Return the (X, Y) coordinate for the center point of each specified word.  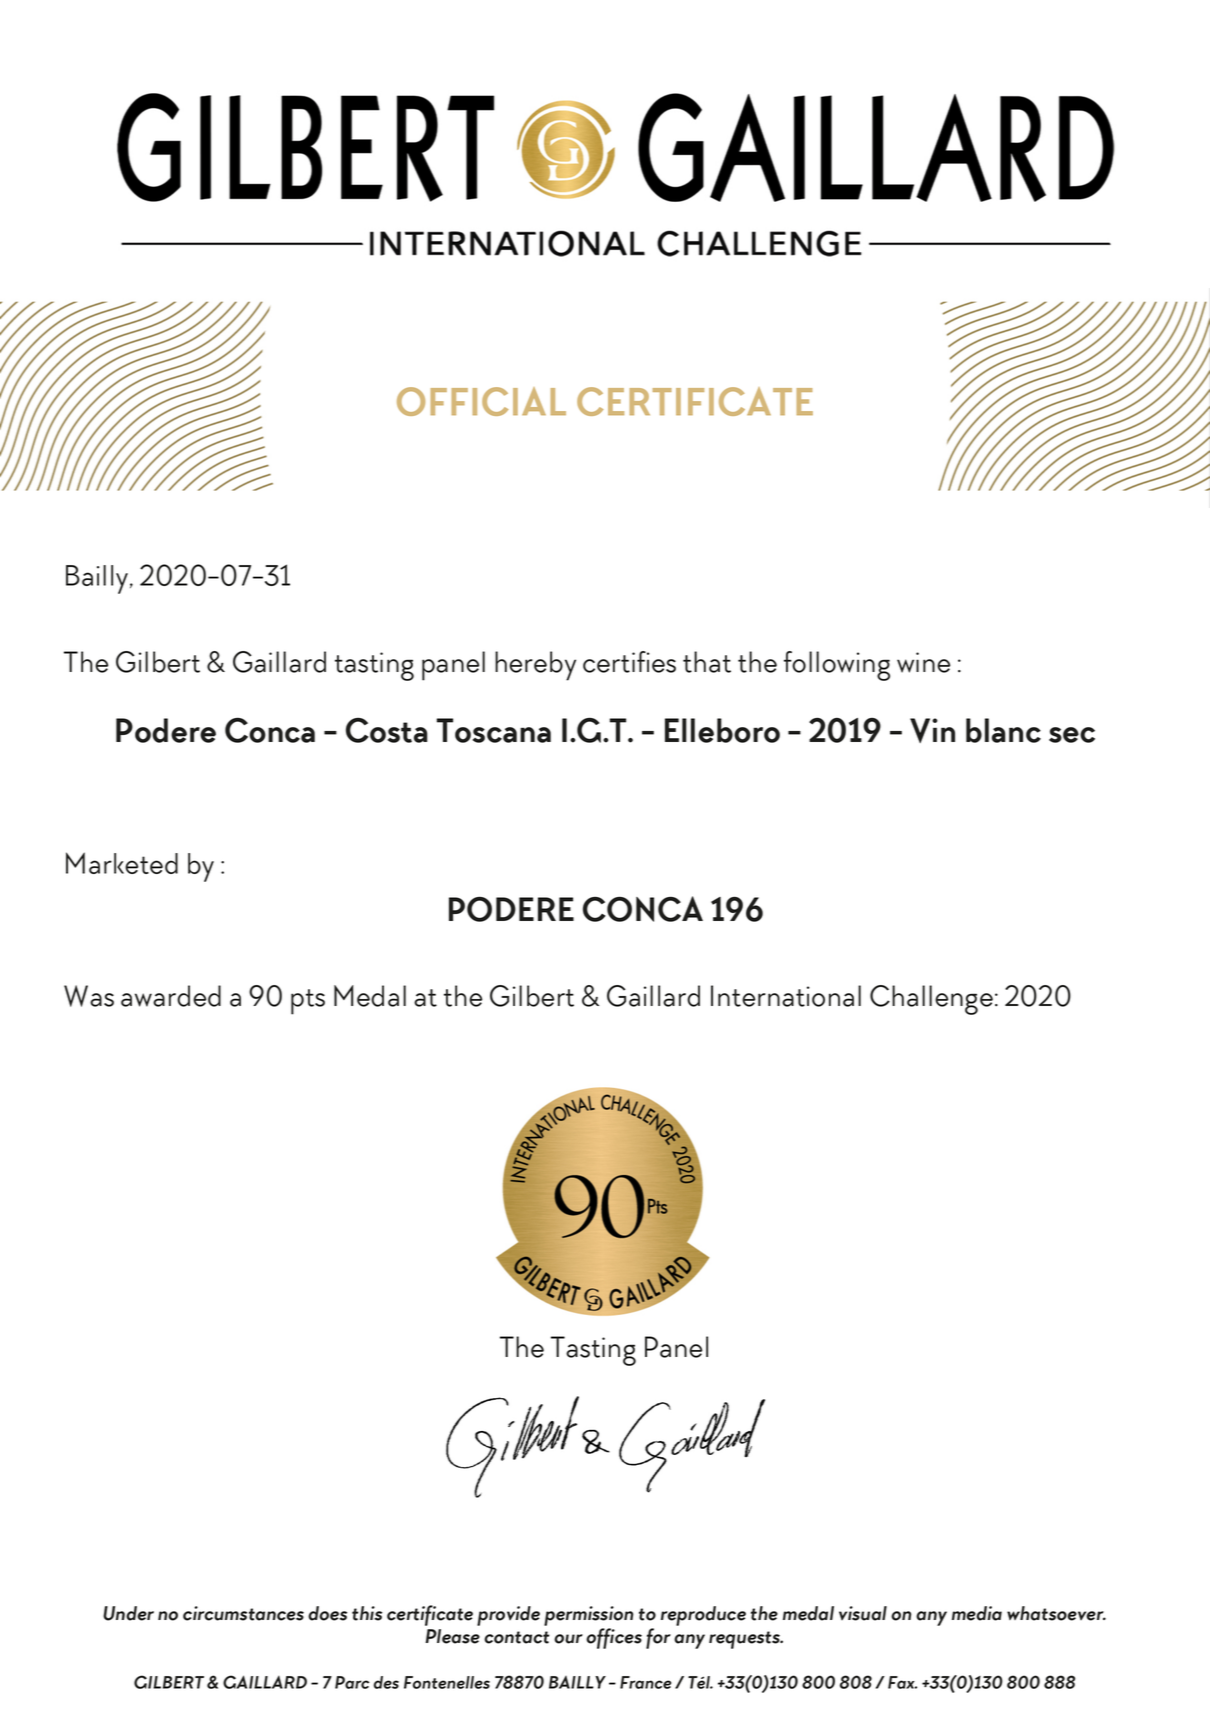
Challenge (931, 1000)
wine (923, 662)
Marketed (122, 863)
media (977, 1613)
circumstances (243, 1613)
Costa (386, 730)
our (568, 1639)
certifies (629, 662)
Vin (932, 730)
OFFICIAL (481, 401)
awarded (171, 996)
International (786, 996)
